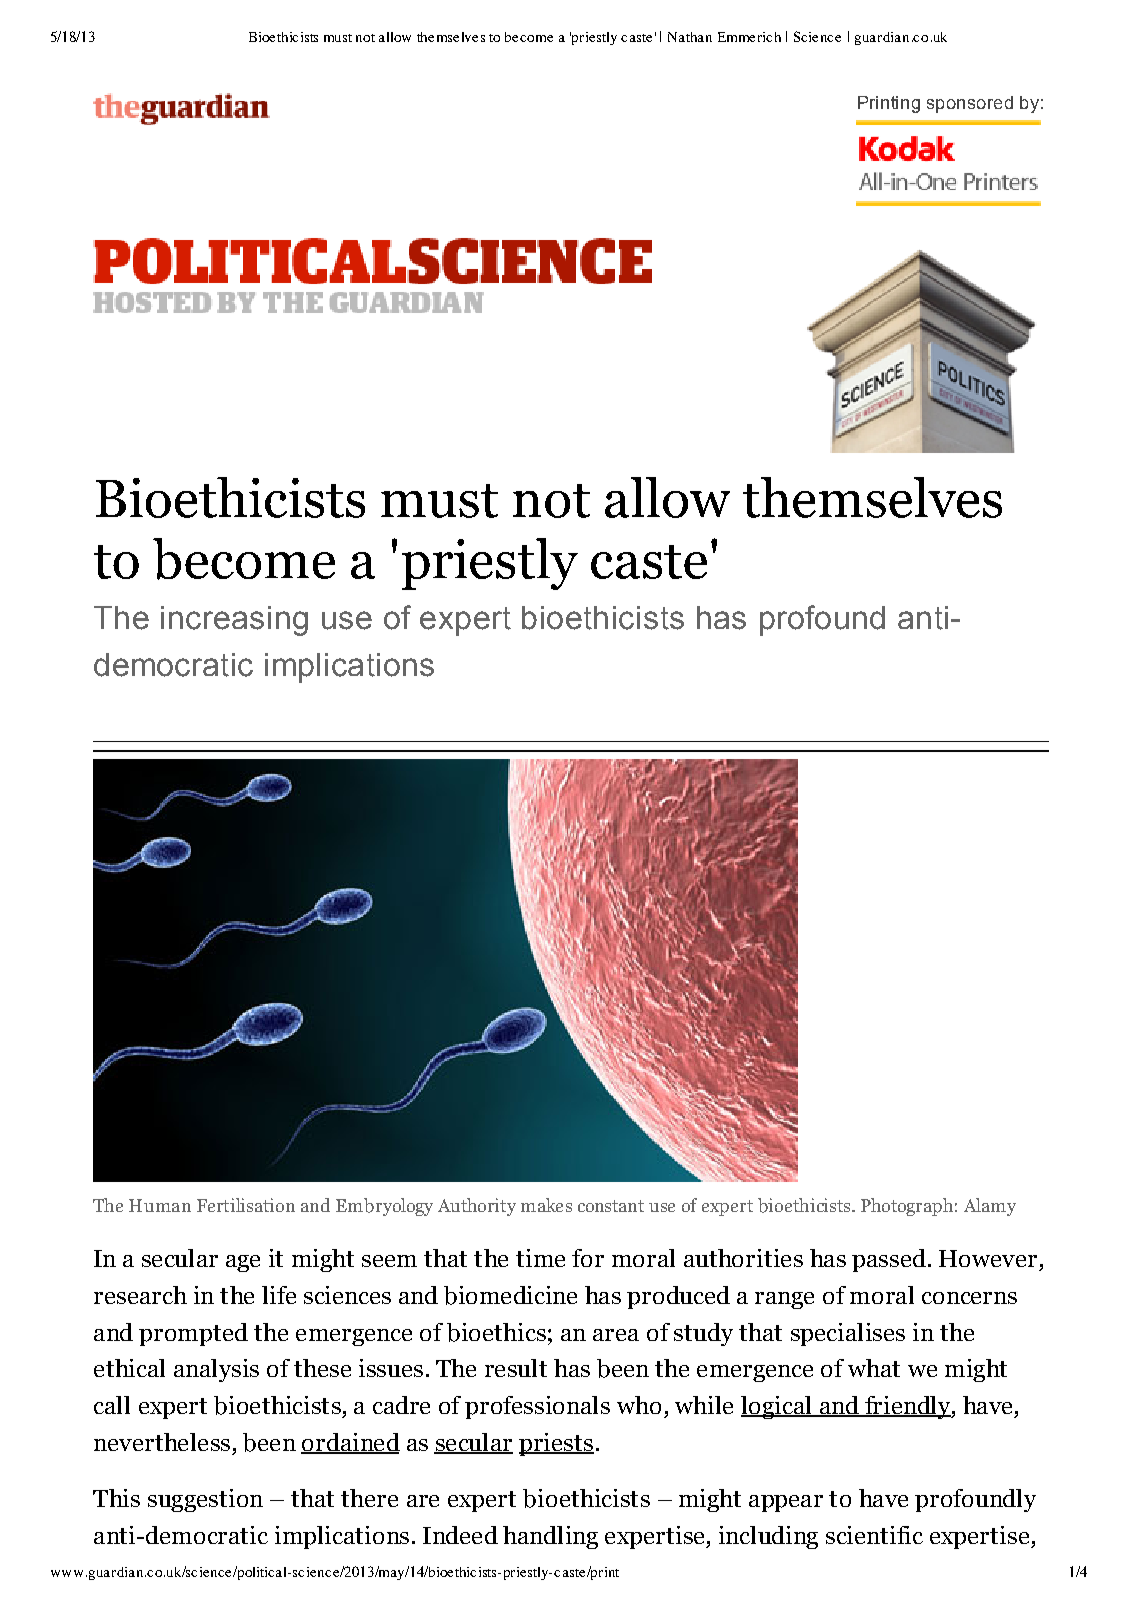  What do you see at coordinates (205, 1500) in the screenshot?
I see `suggestion` at bounding box center [205, 1500].
